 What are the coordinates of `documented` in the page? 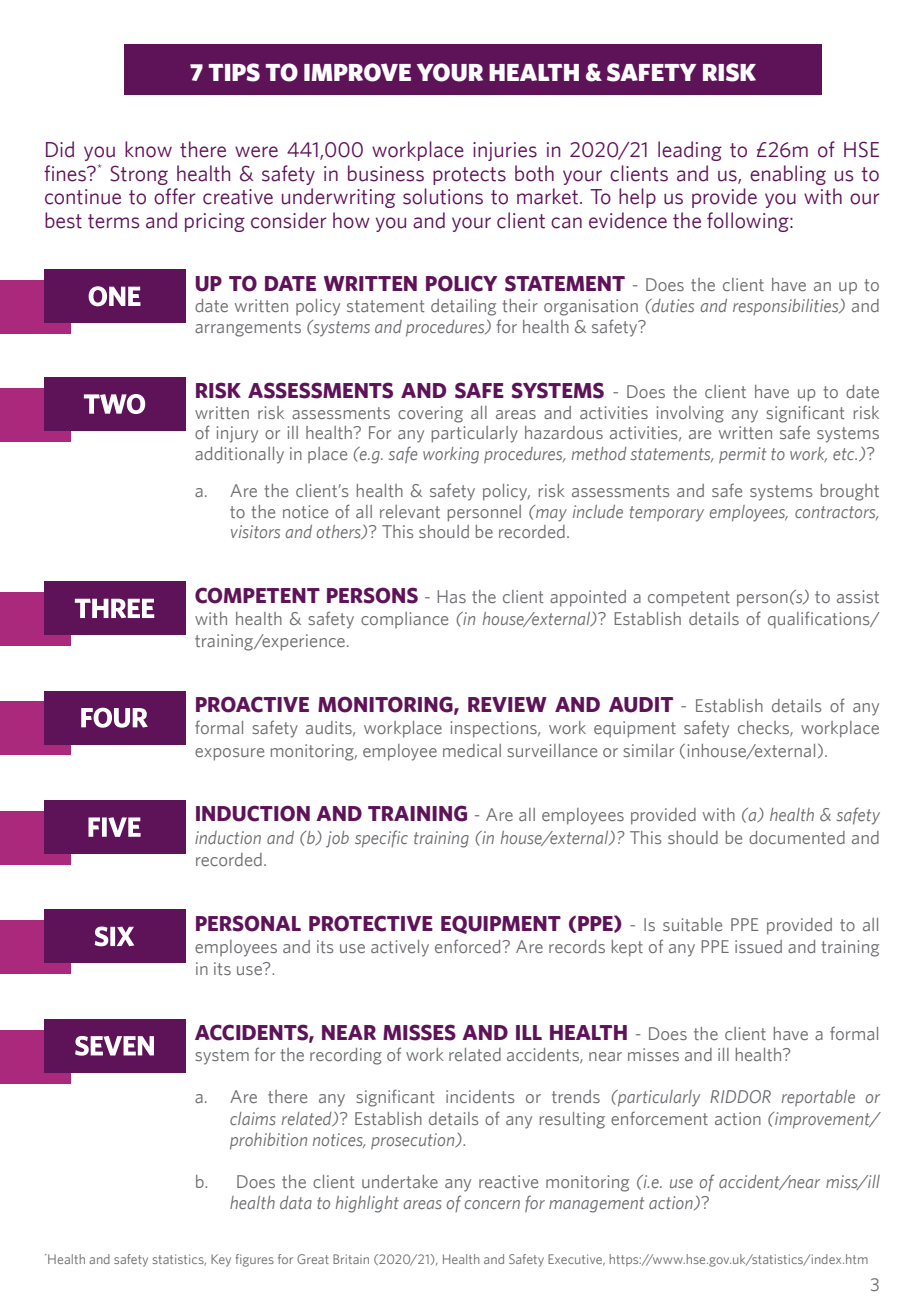 It's located at (797, 837).
